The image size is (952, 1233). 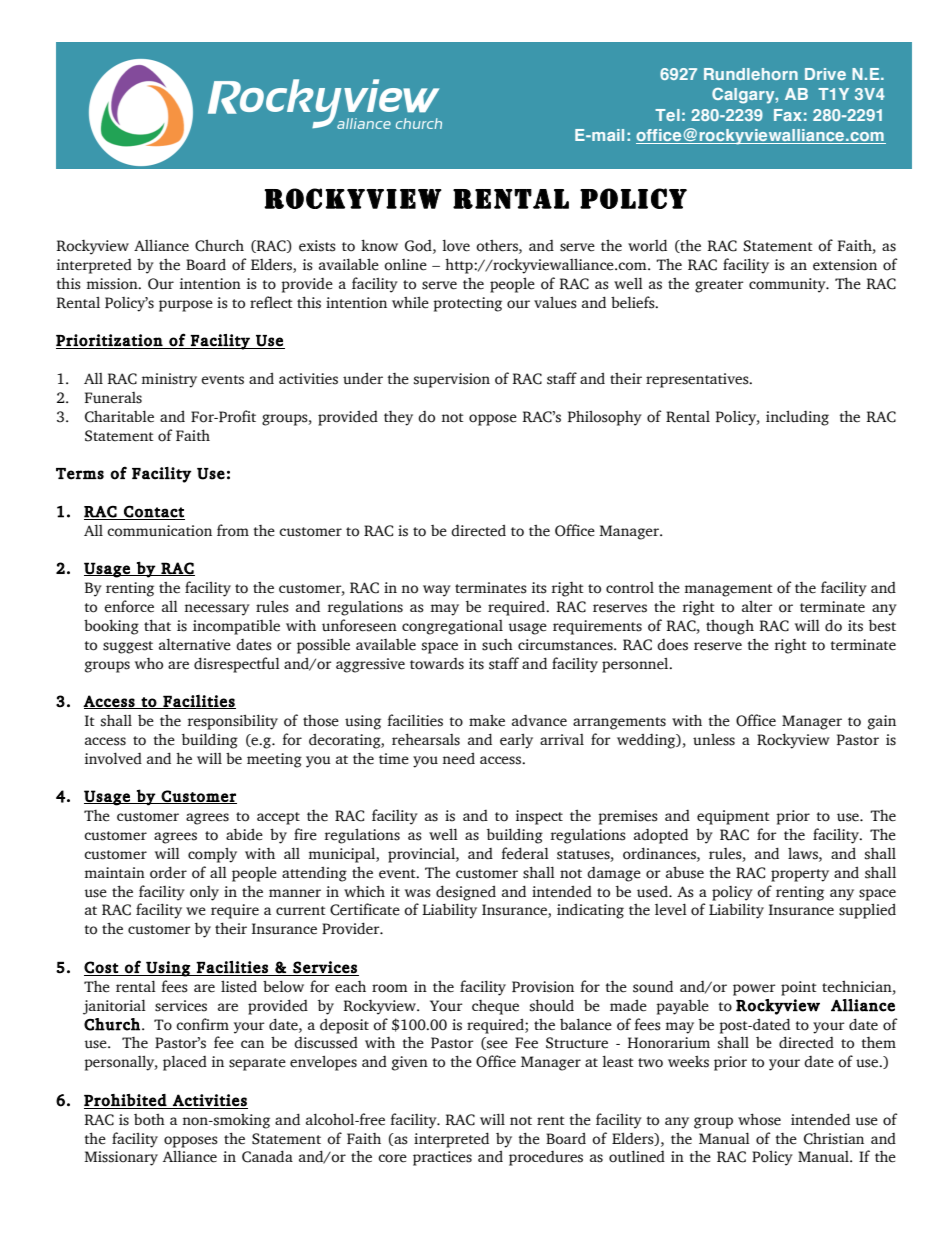 What do you see at coordinates (797, 418) in the page?
I see `including` at bounding box center [797, 418].
